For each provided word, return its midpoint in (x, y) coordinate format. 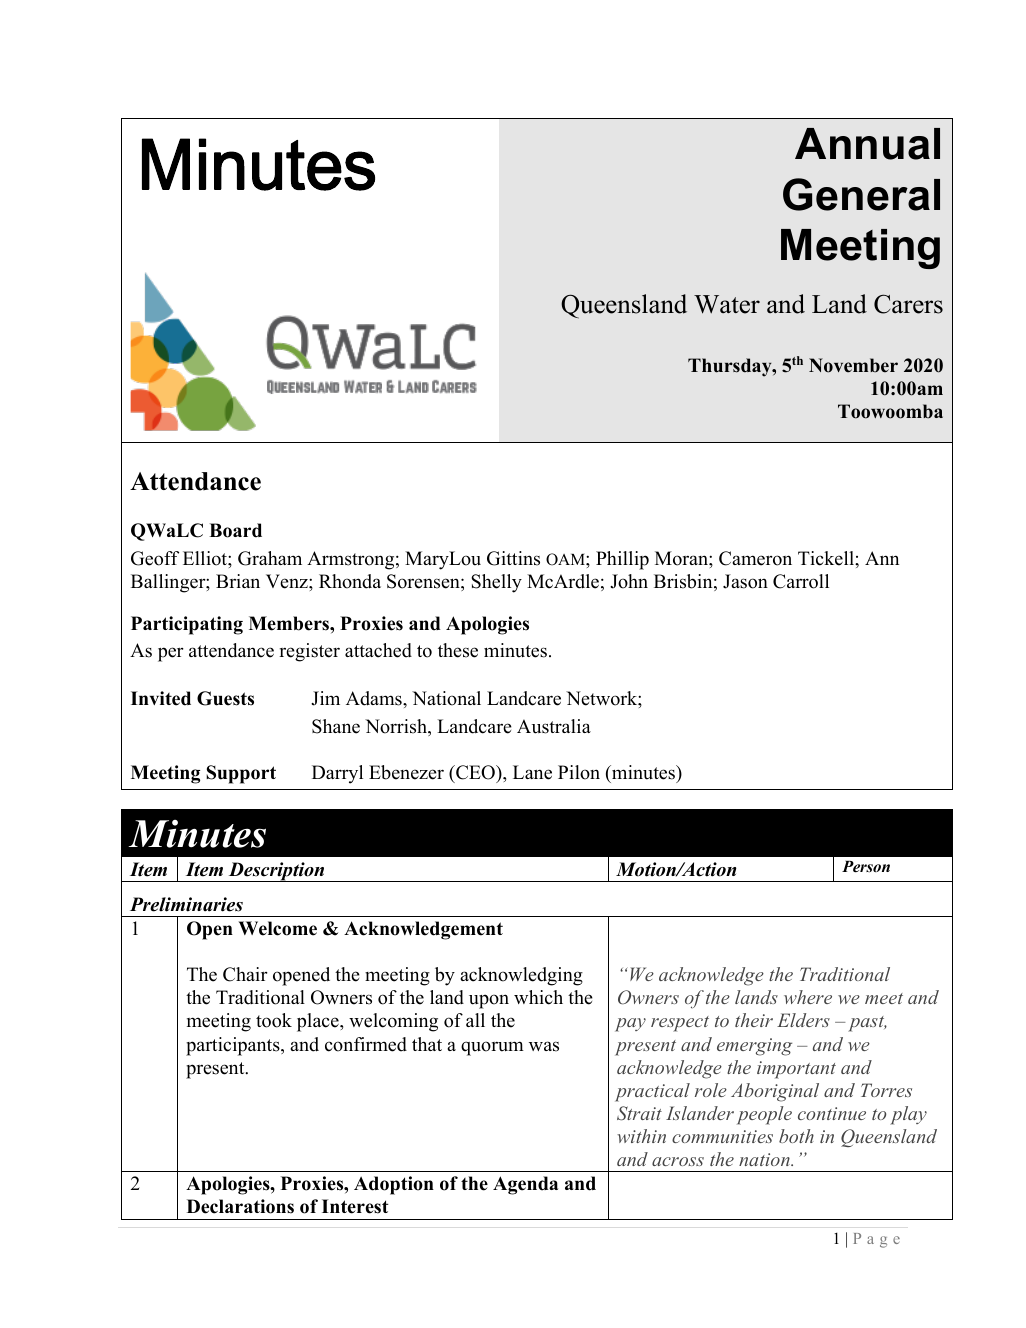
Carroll (801, 581)
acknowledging (521, 976)
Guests (225, 698)
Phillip (622, 560)
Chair (245, 974)
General (861, 194)
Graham (270, 558)
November (853, 365)
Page (876, 1240)
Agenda (525, 1185)
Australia (554, 726)
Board (235, 530)
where (808, 997)
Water (727, 304)
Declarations (240, 1206)
